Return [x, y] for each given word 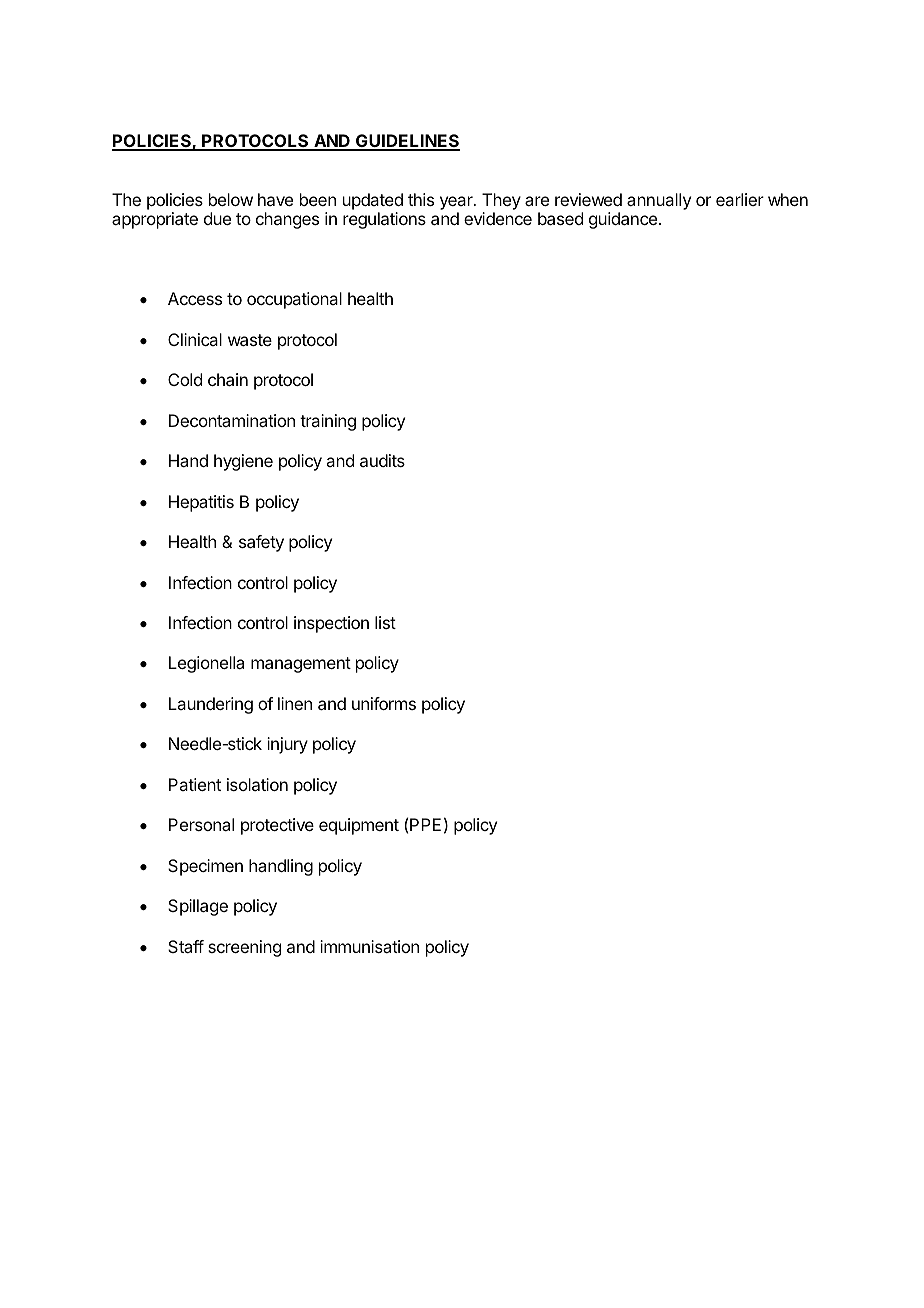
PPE [425, 824]
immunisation [369, 946]
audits [382, 460]
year [457, 204]
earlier [740, 199]
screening [244, 948]
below [231, 199]
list [385, 622]
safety [261, 543]
